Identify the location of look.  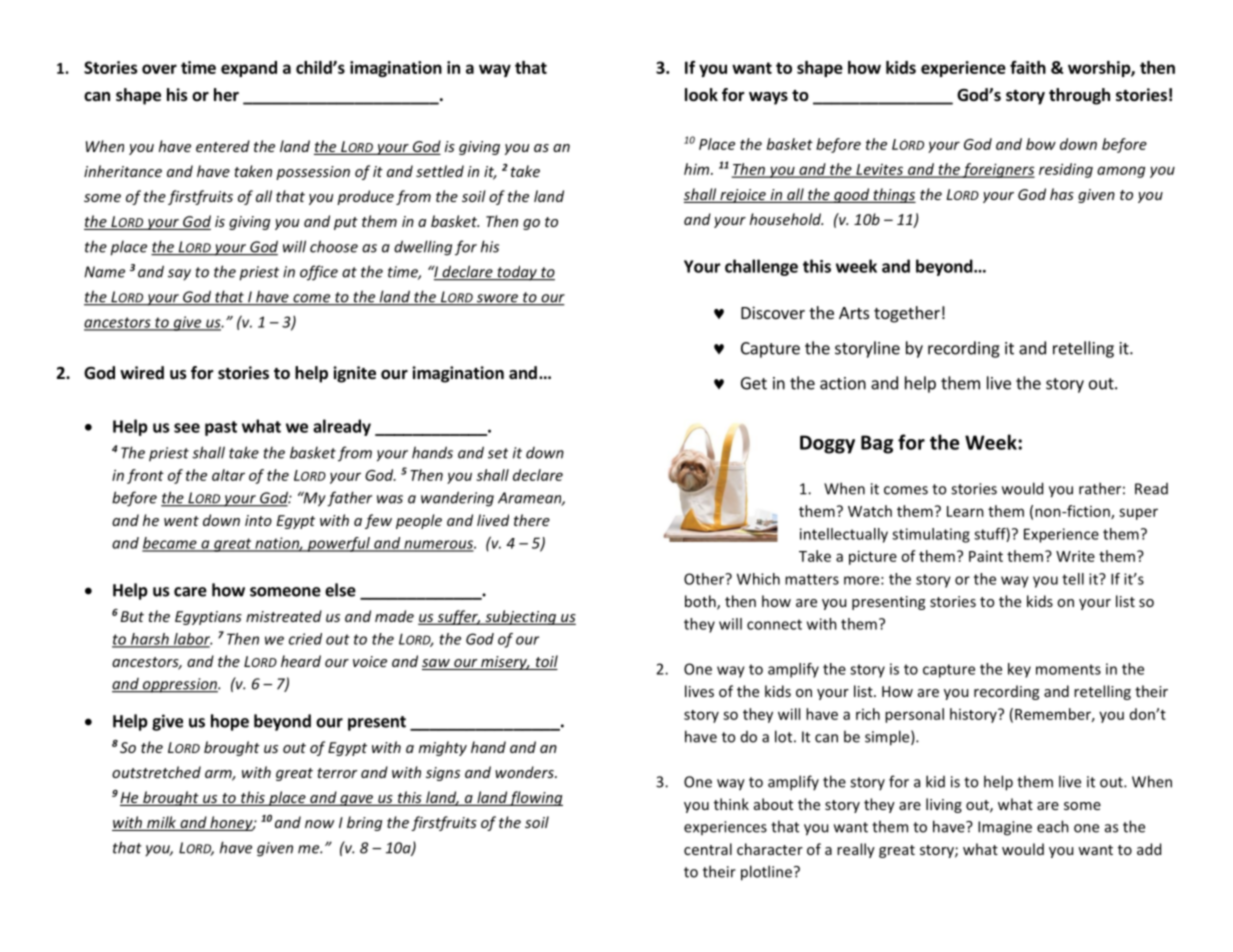
(701, 95).
